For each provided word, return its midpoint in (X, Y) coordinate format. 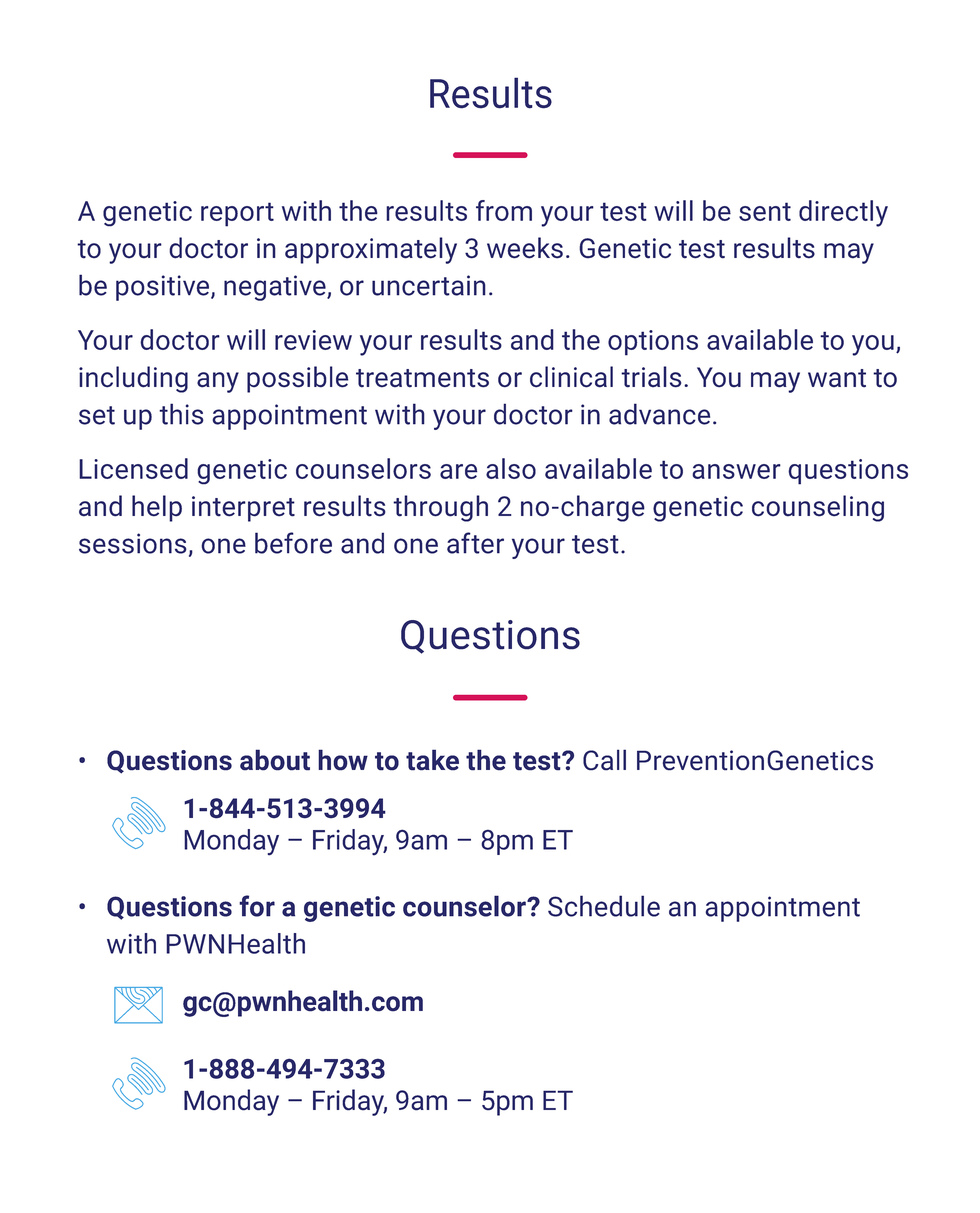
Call (604, 760)
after (475, 543)
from (504, 210)
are (459, 471)
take (432, 760)
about (275, 760)
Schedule (604, 906)
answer (736, 471)
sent (765, 211)
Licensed (133, 468)
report (237, 214)
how (343, 760)
